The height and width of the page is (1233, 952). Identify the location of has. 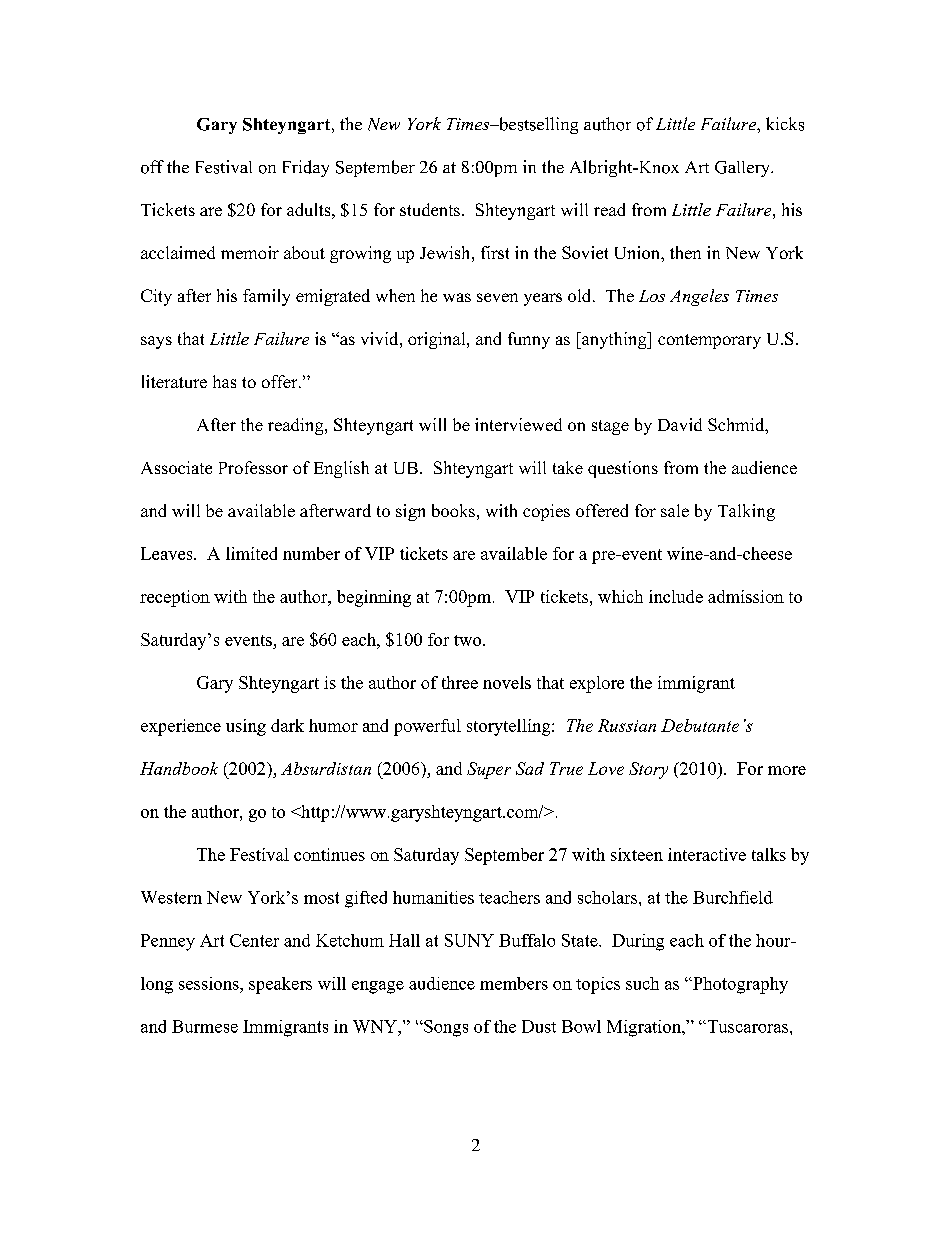
(224, 381).
